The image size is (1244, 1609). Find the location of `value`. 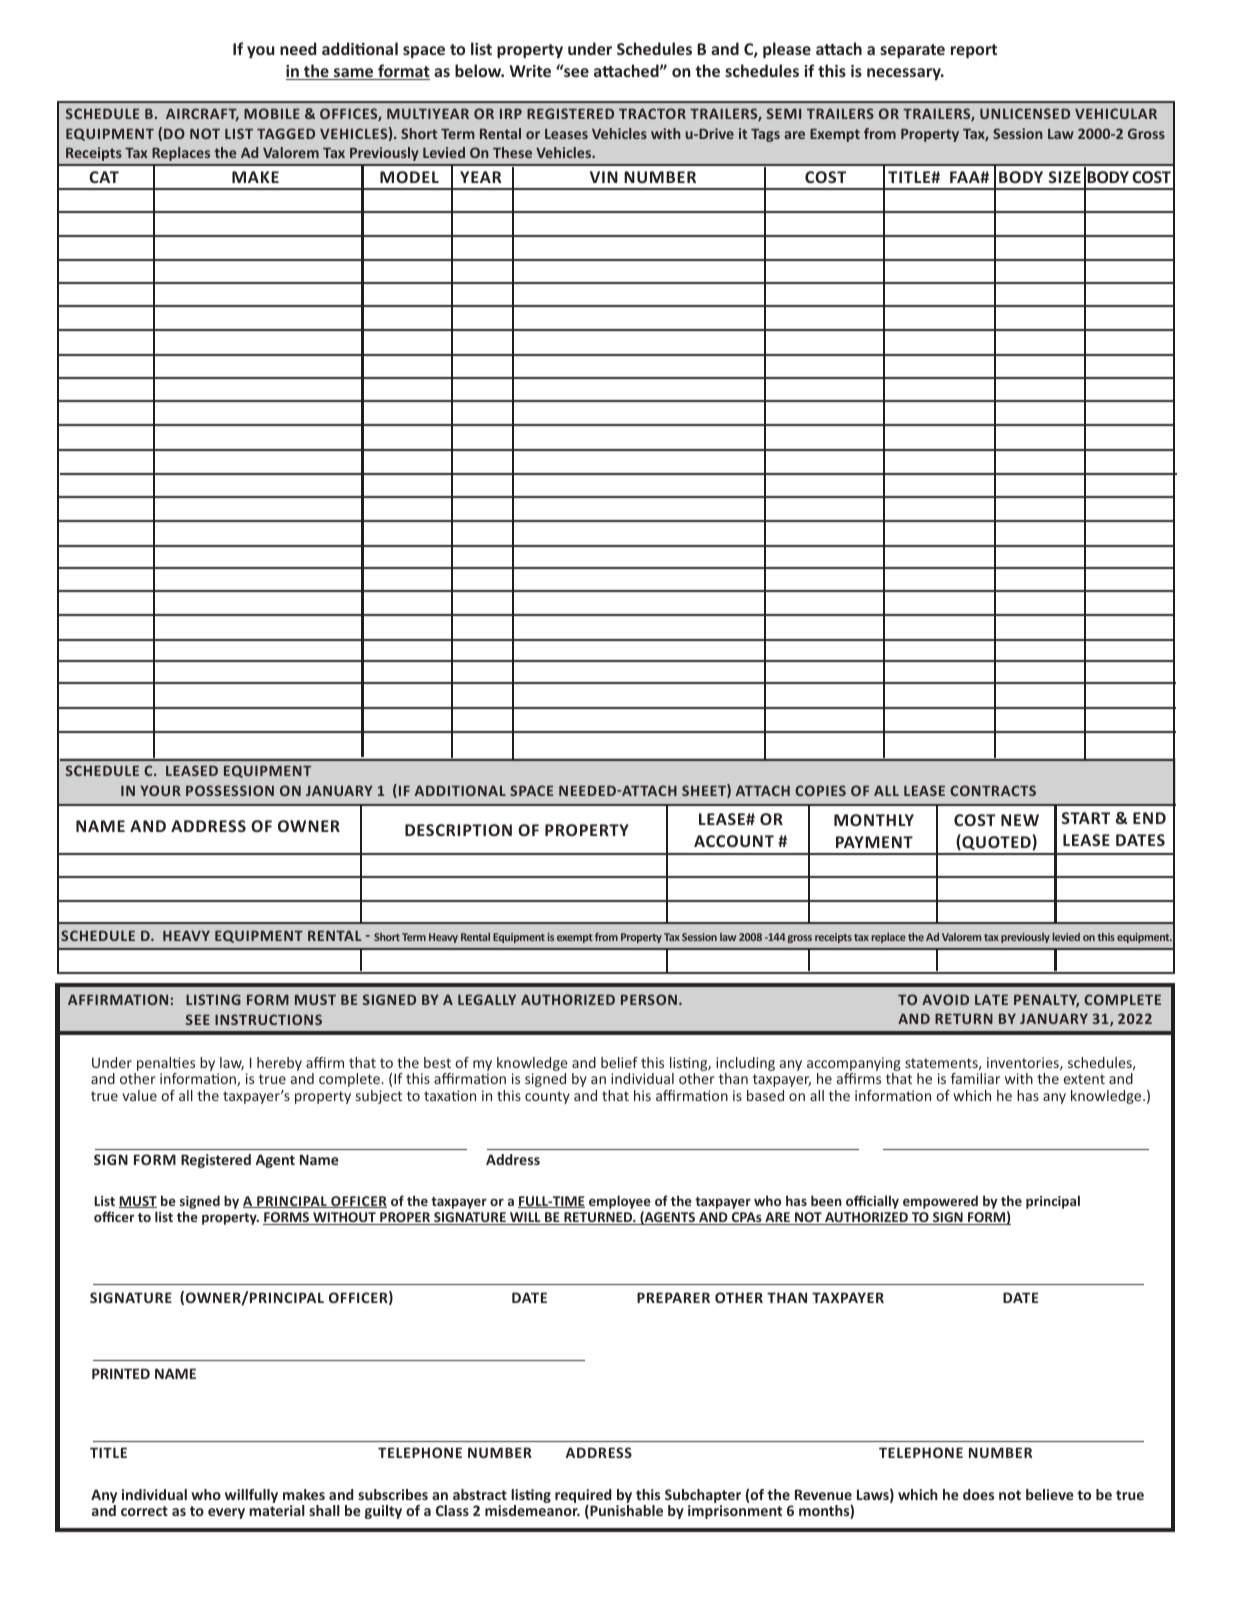

value is located at coordinates (139, 1095).
